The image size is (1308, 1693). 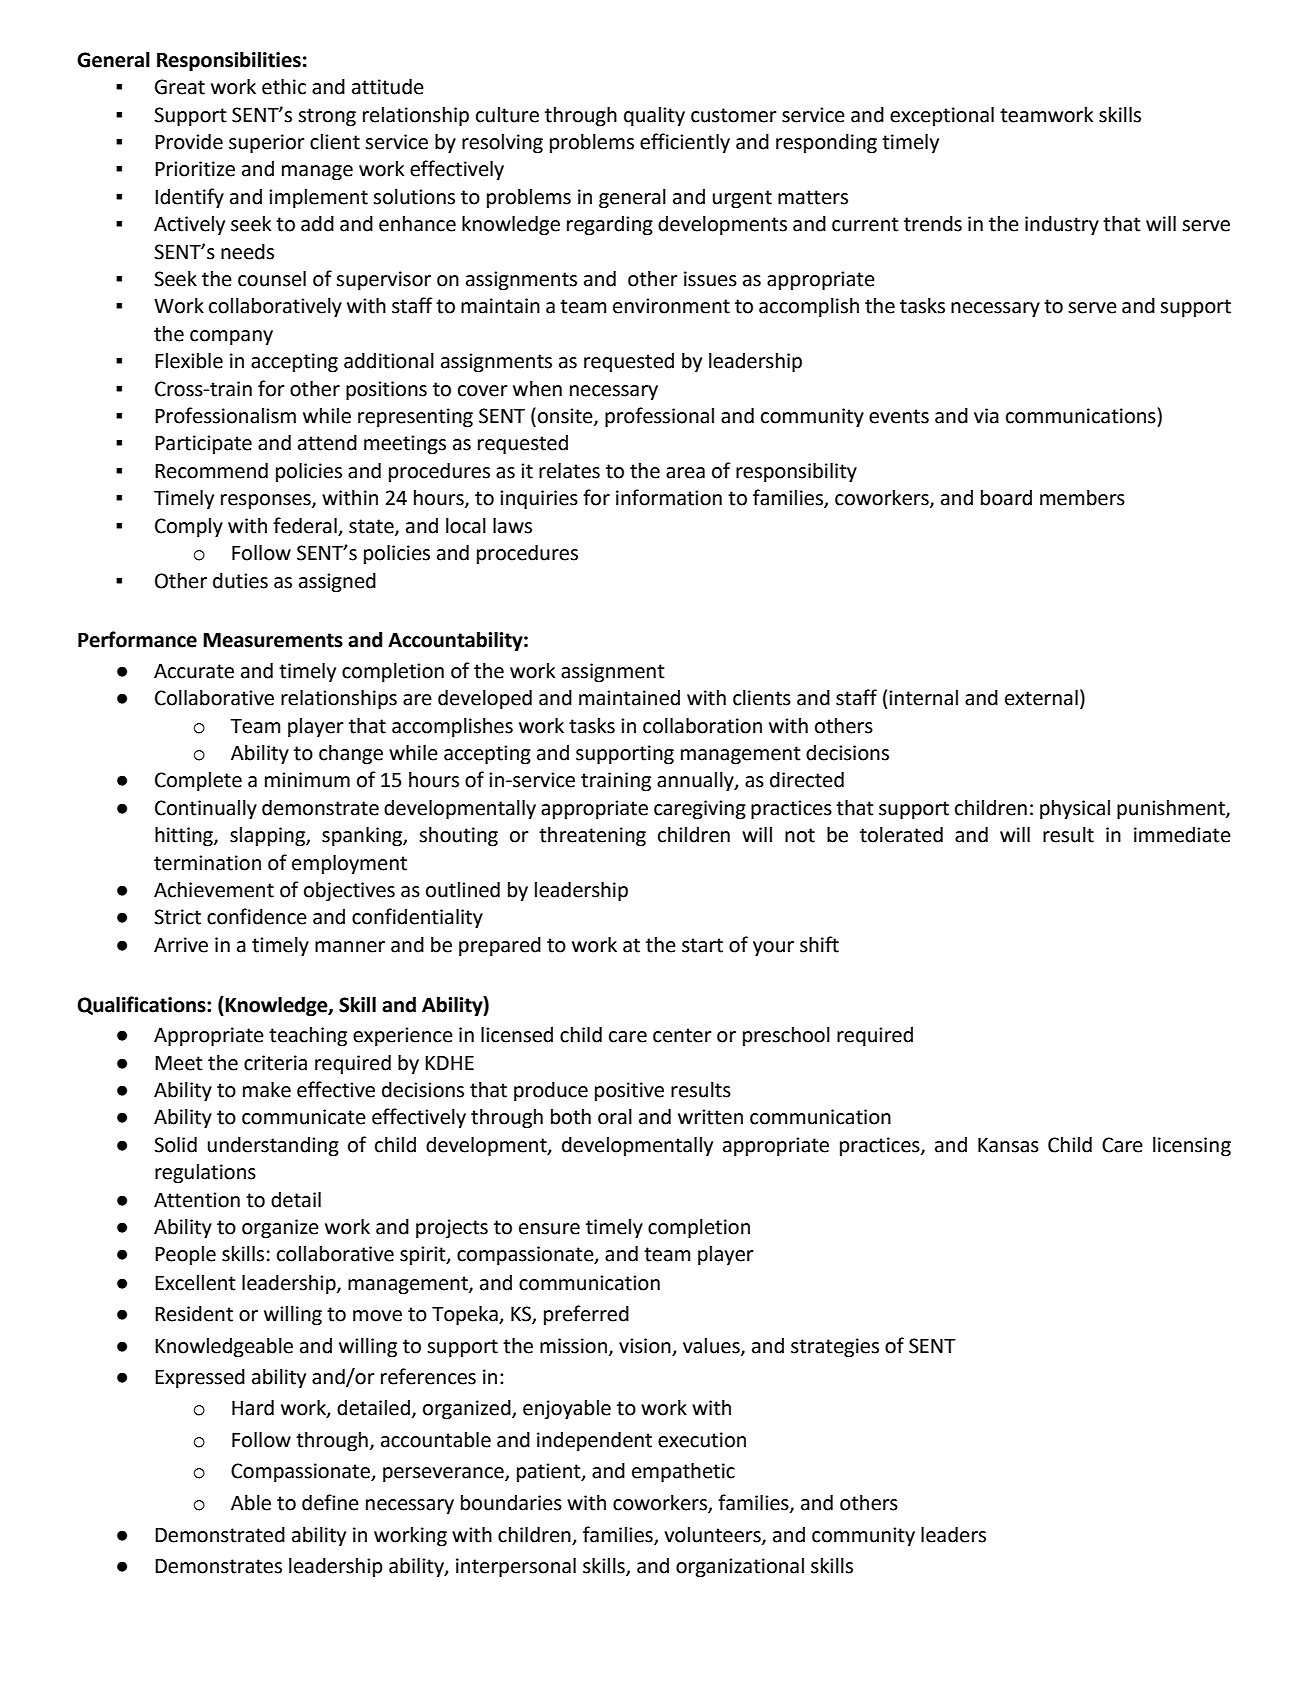 I want to click on physical, so click(x=1075, y=810).
